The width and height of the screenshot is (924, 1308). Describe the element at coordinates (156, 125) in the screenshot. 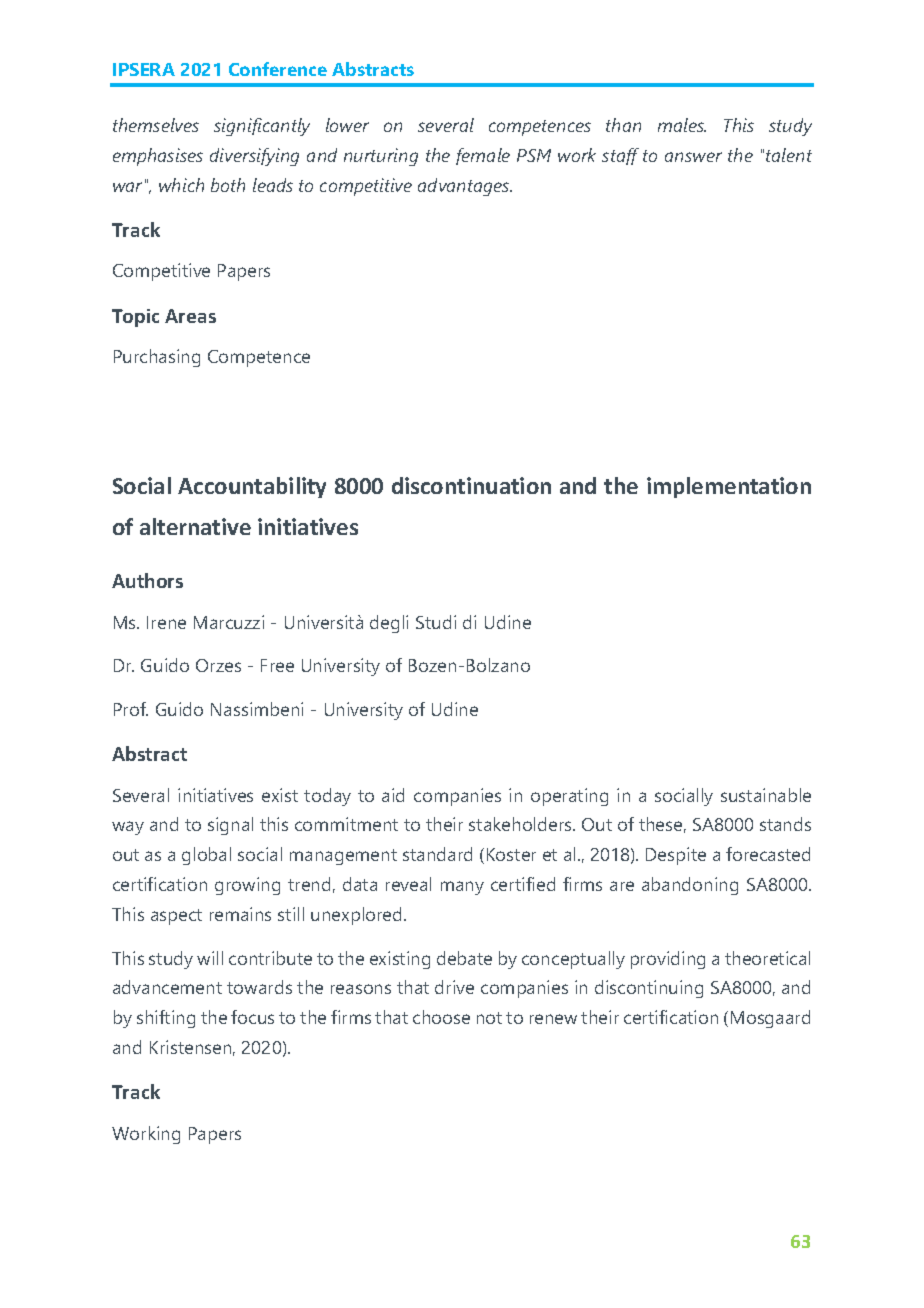

I see `themselves` at that location.
